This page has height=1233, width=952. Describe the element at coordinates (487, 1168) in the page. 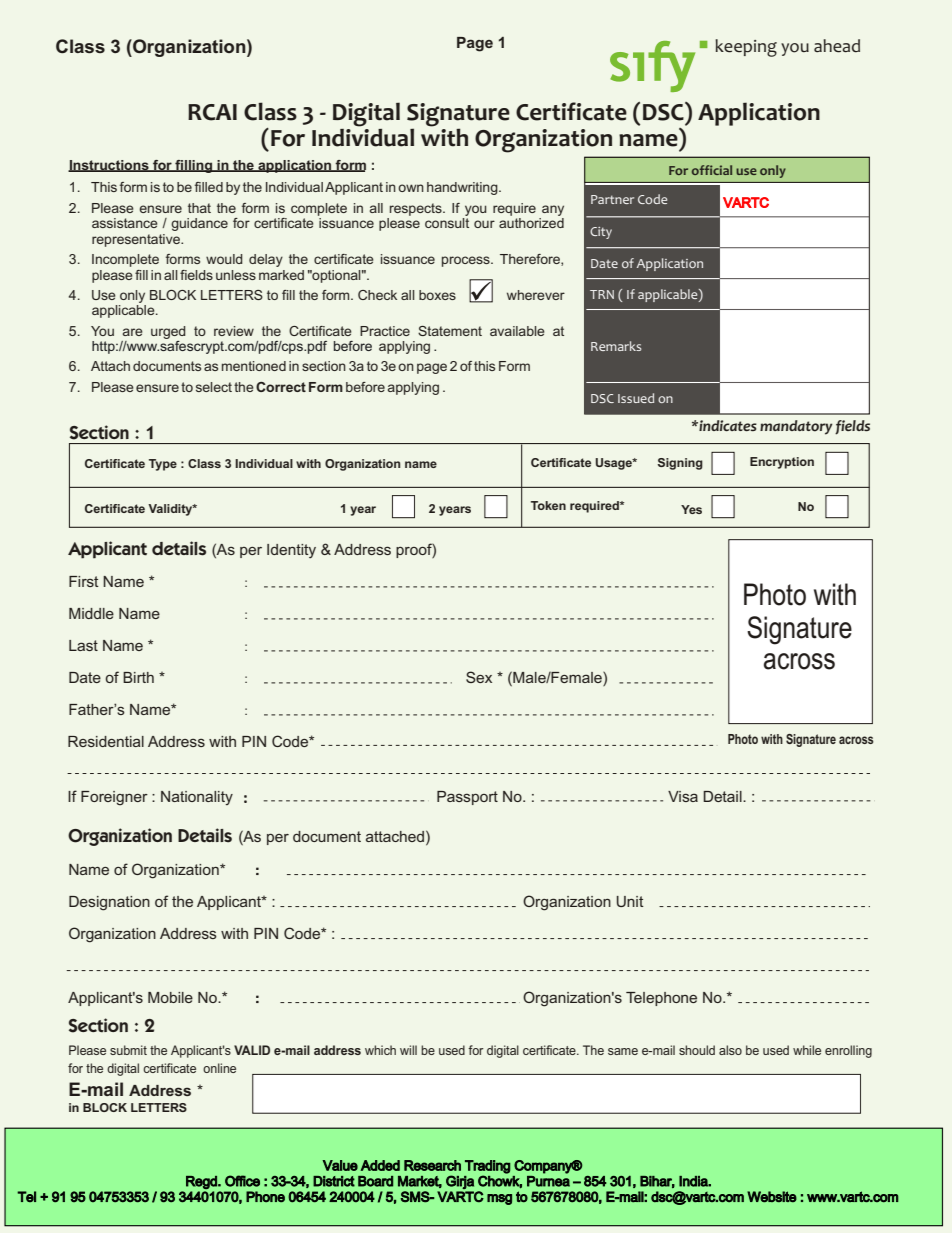

I see `Trading` at that location.
